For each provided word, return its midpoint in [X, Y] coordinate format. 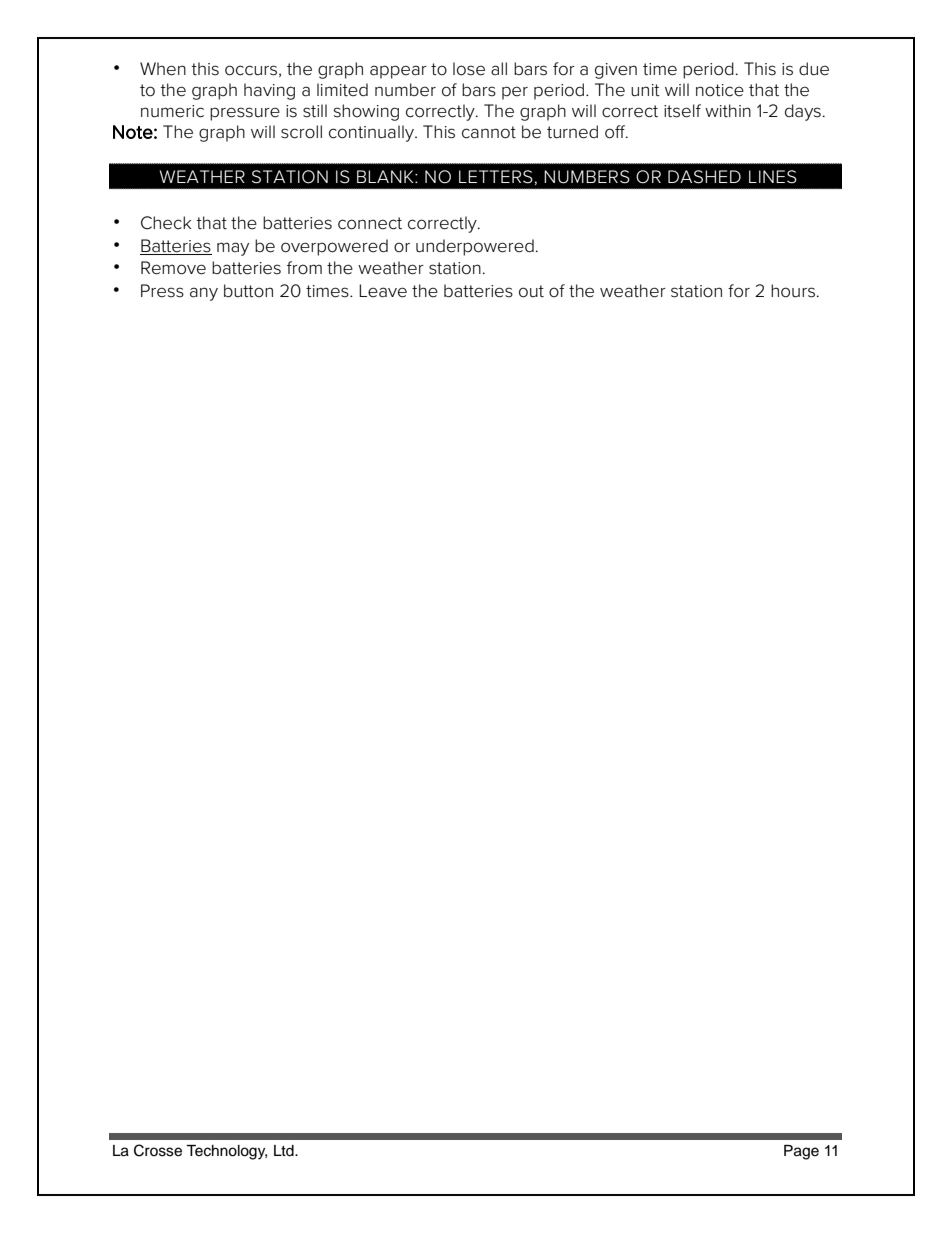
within [728, 110]
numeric [172, 111]
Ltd [285, 1151]
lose [469, 69]
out [531, 291]
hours [793, 291]
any [204, 294]
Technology [226, 1152]
